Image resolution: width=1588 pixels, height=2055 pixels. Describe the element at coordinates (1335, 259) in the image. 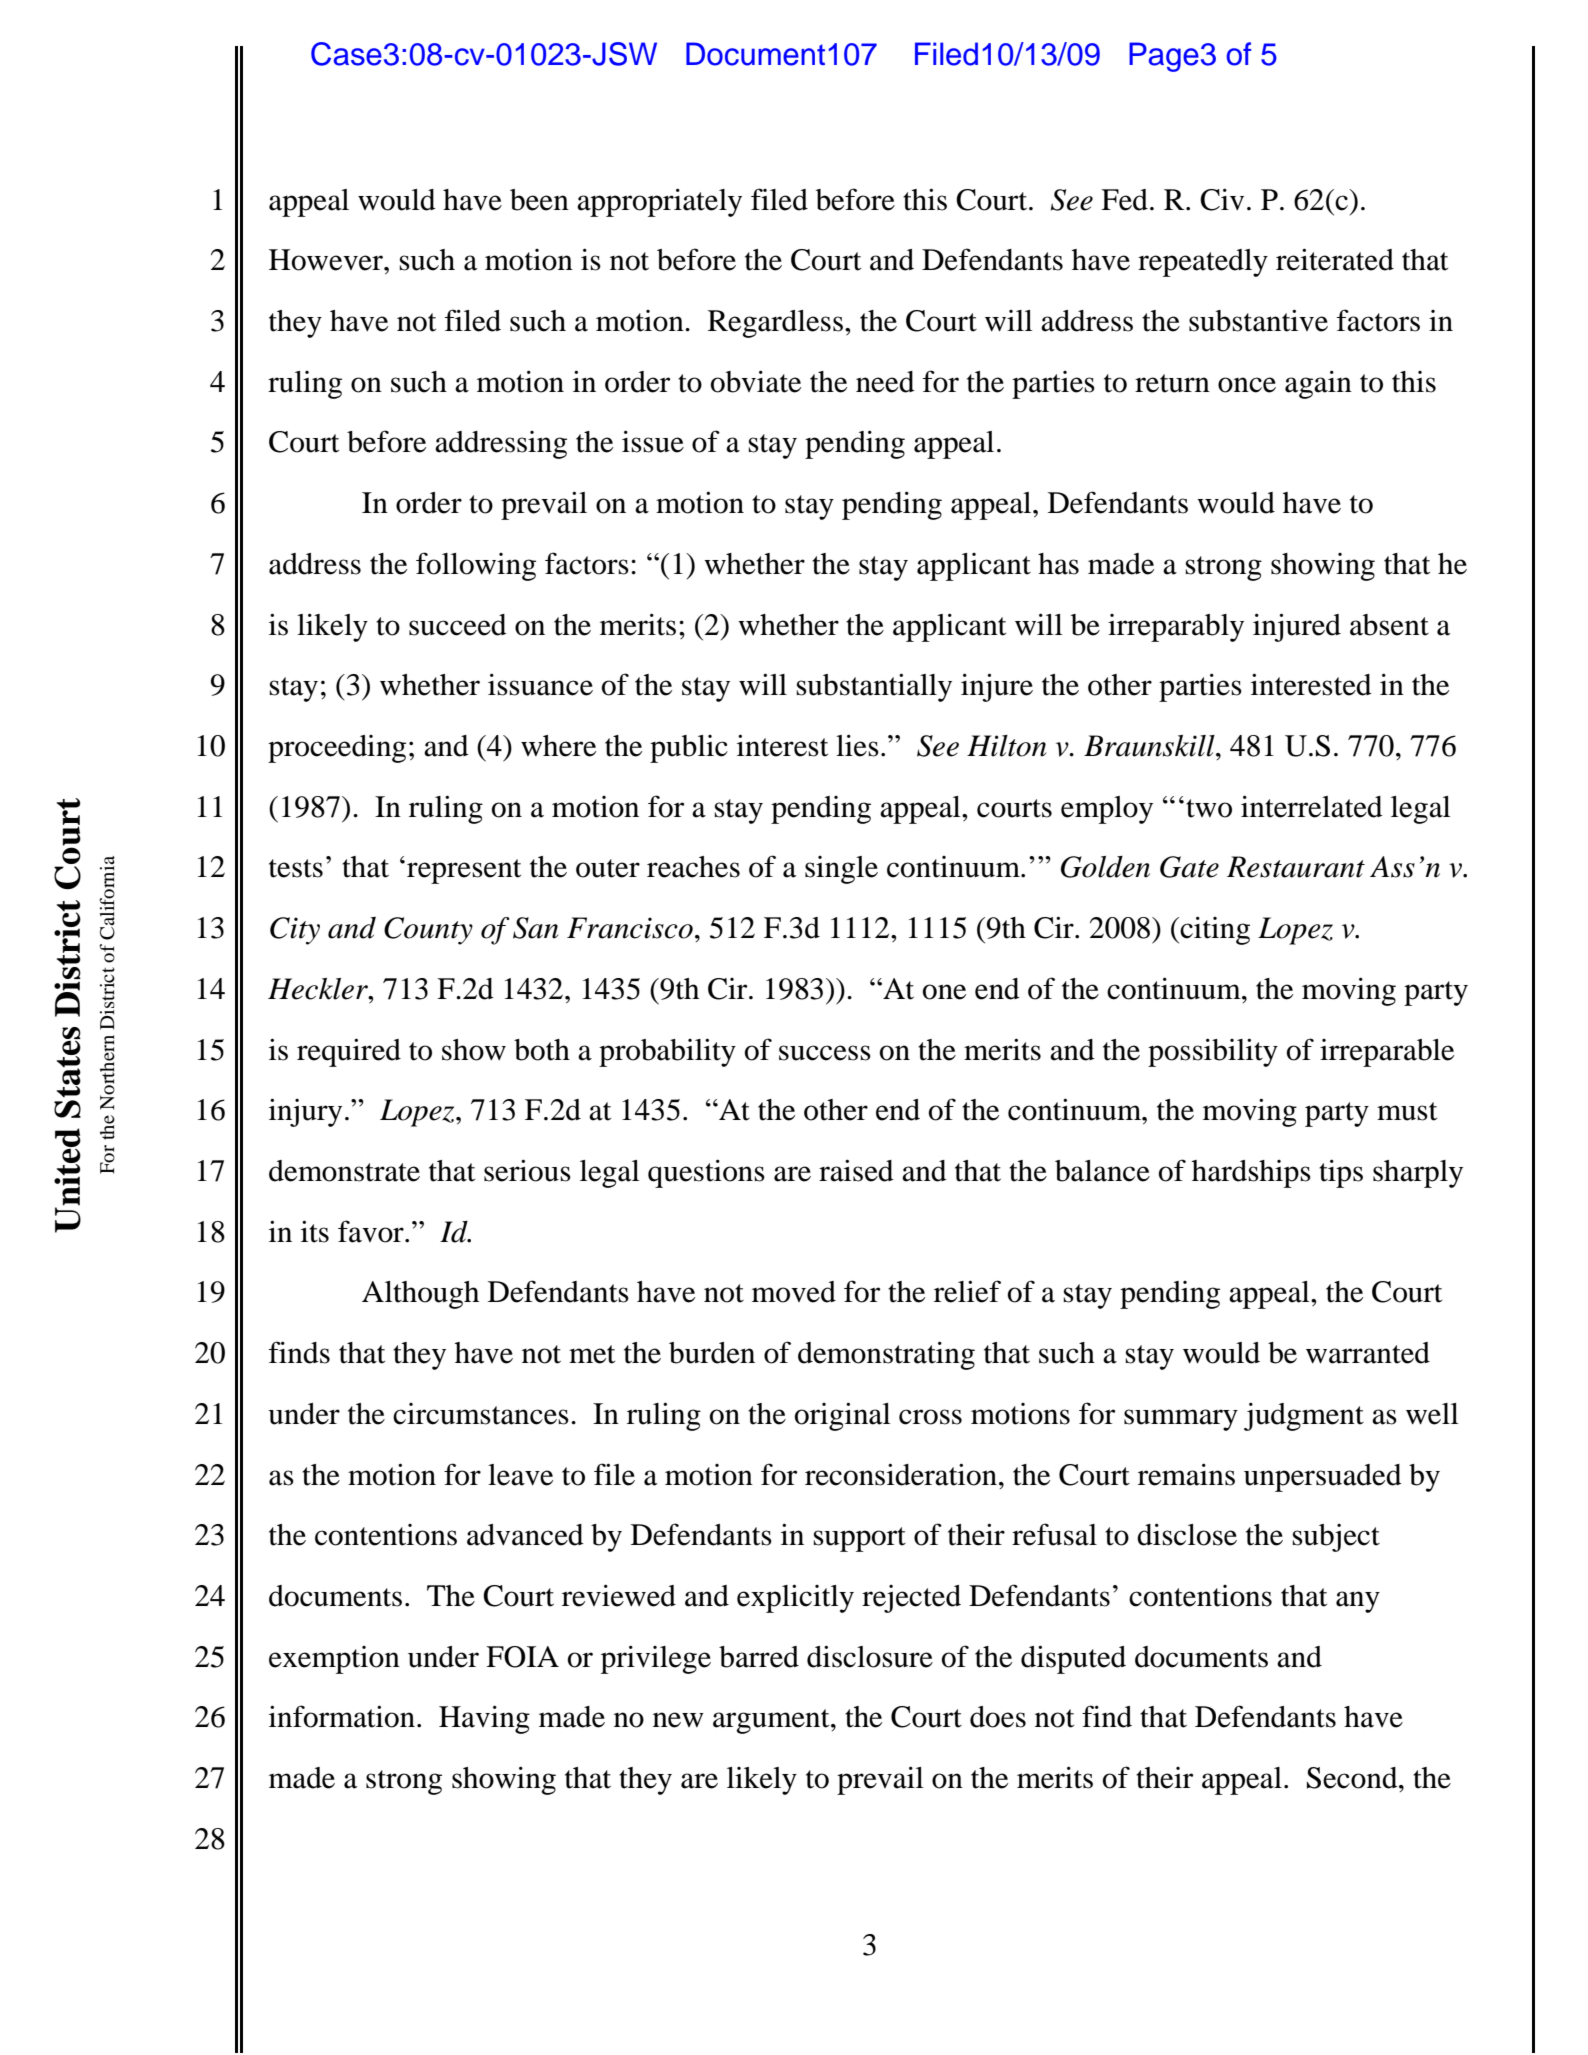

I see `reiterated` at that location.
